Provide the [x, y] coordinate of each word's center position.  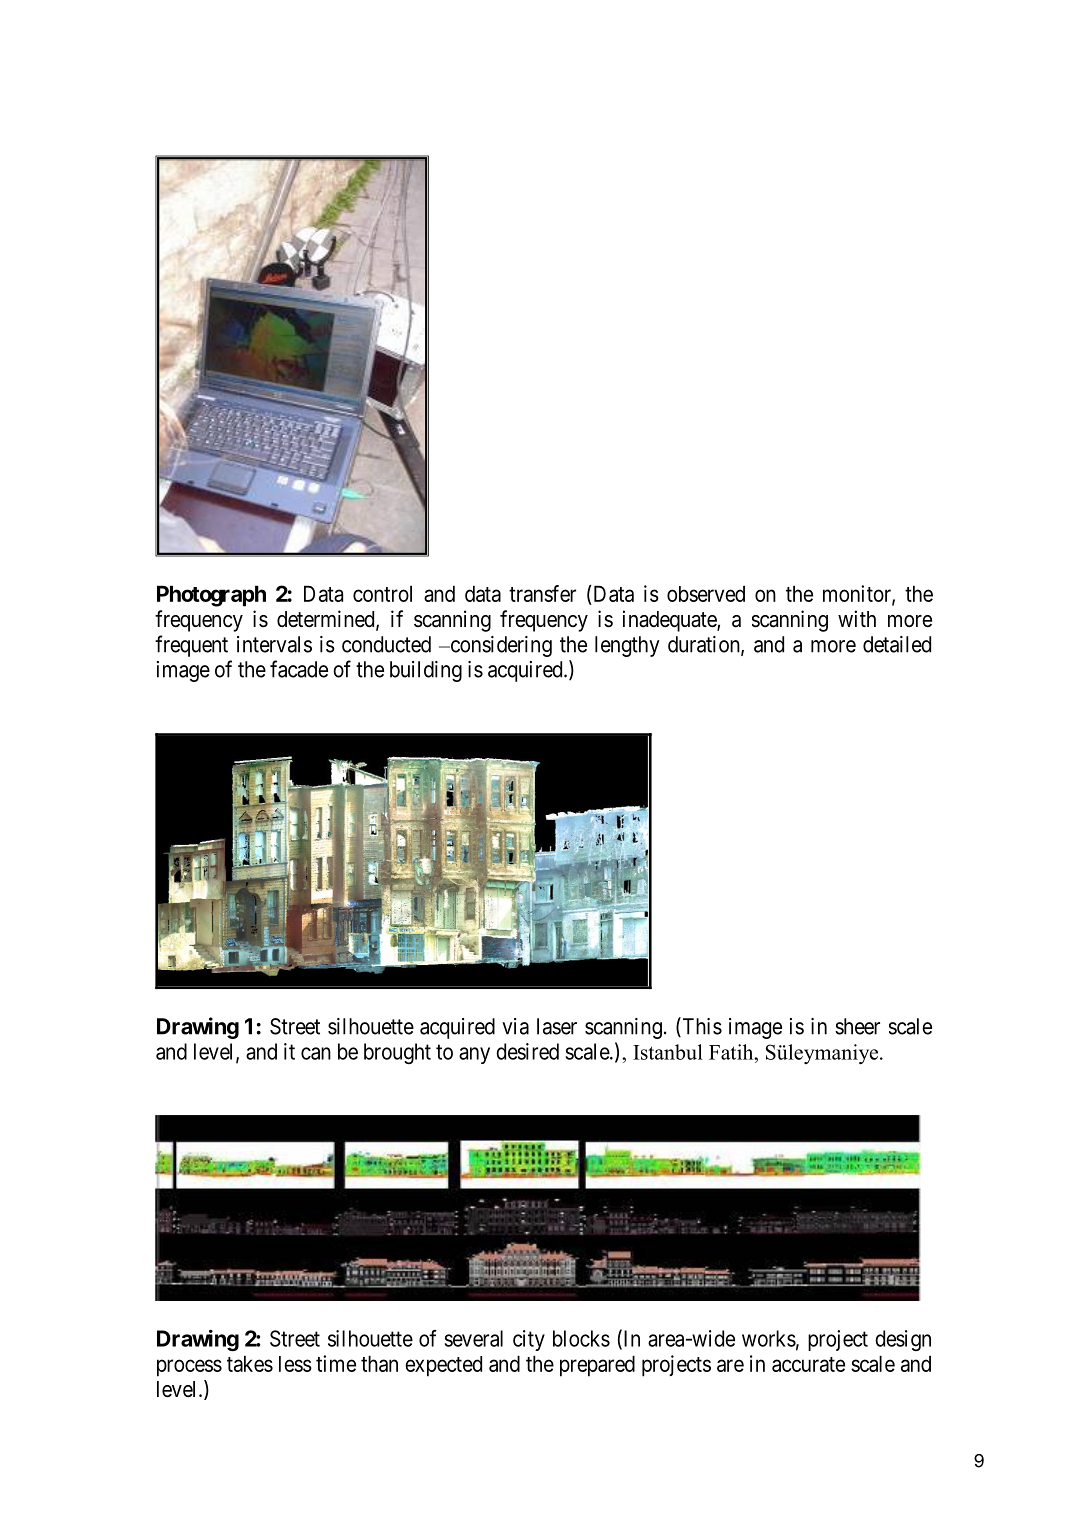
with [857, 618]
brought [397, 1054]
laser [557, 1026]
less [295, 1364]
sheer [857, 1026]
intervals [274, 644]
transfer [542, 593]
